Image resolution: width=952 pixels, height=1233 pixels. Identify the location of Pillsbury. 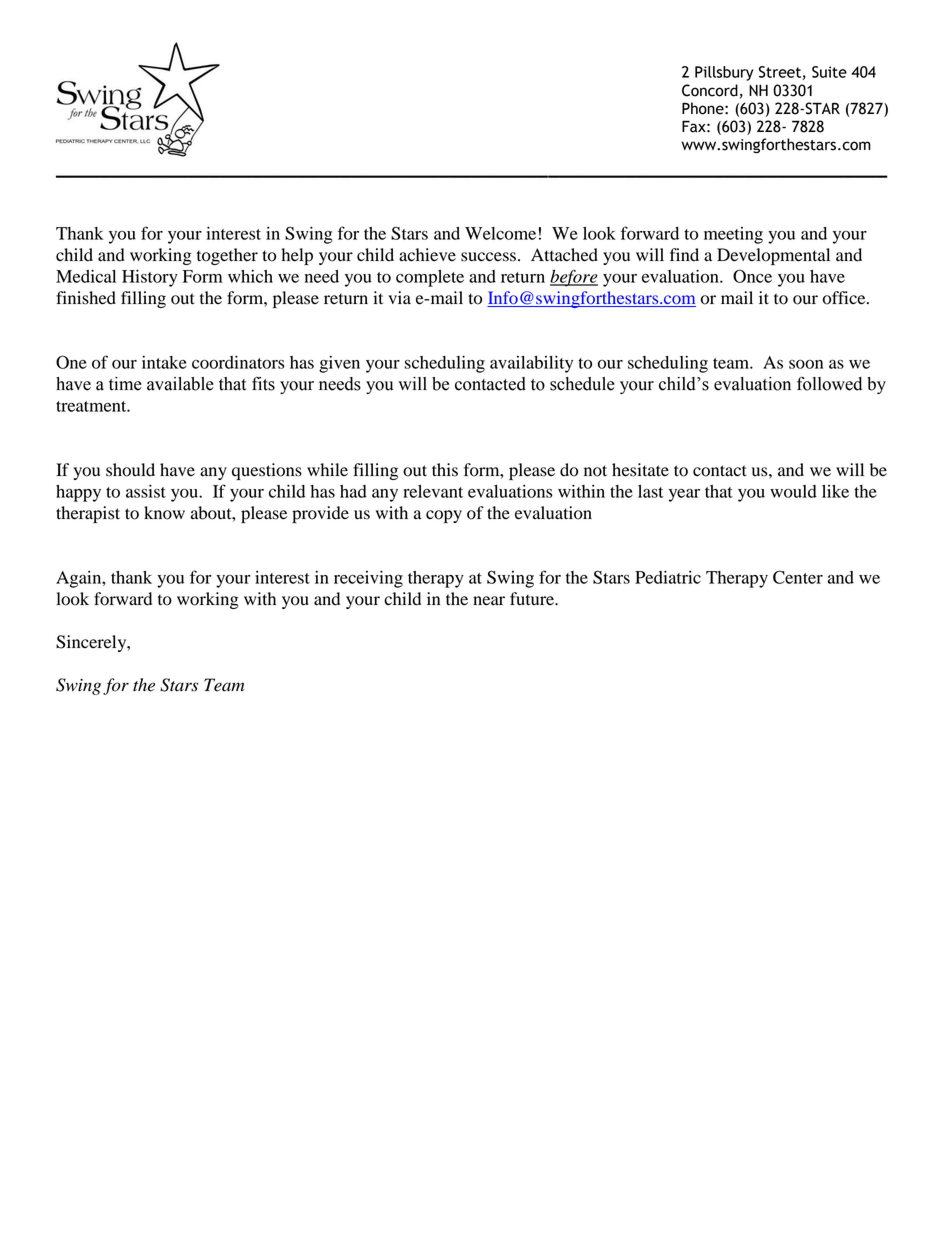
(724, 73).
